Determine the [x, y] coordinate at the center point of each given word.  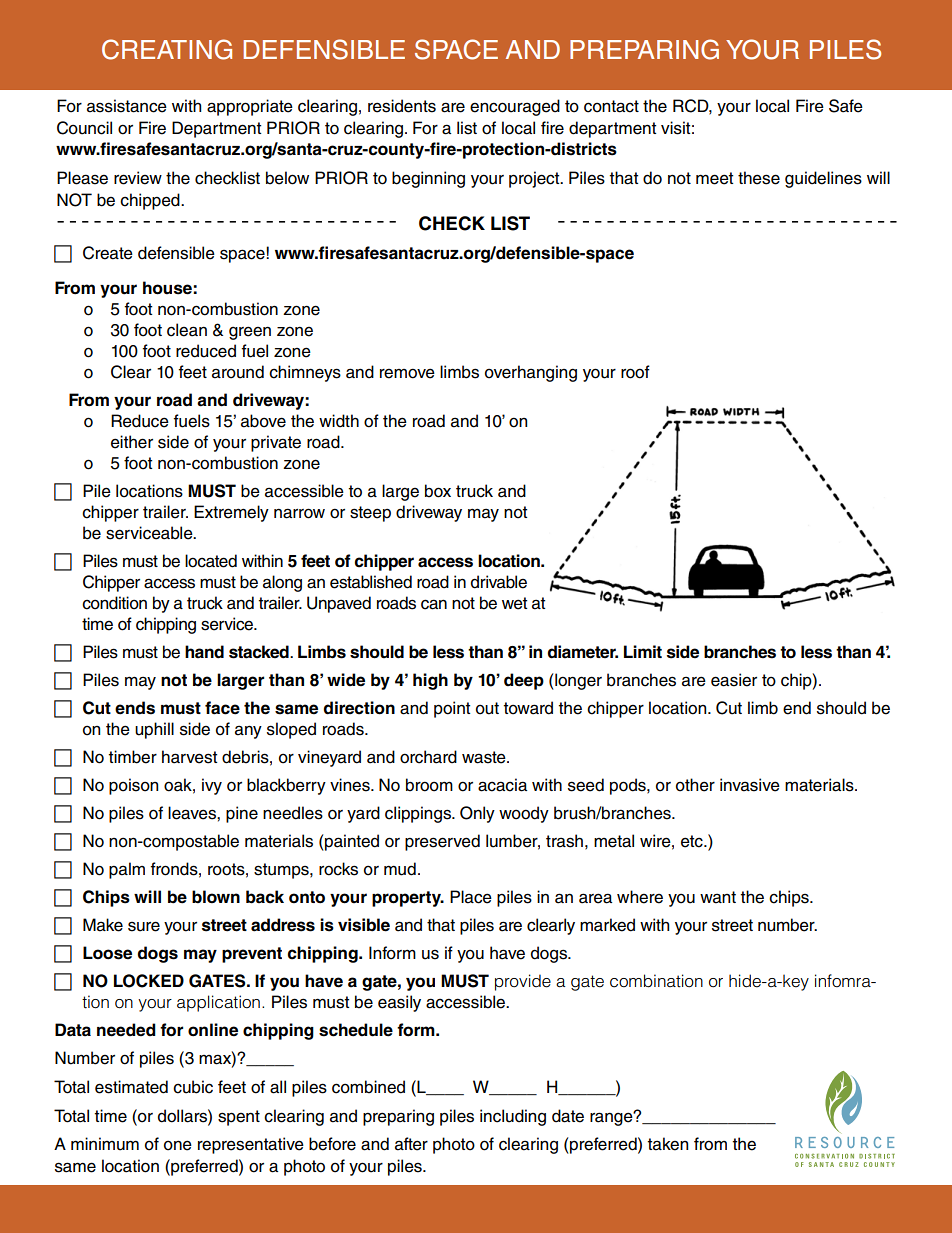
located [211, 561]
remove [407, 373]
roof [635, 372]
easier [734, 680]
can [434, 604]
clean [187, 330]
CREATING [167, 49]
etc [693, 841]
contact [611, 106]
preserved [442, 842]
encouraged [515, 107]
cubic [193, 1087]
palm [127, 870]
